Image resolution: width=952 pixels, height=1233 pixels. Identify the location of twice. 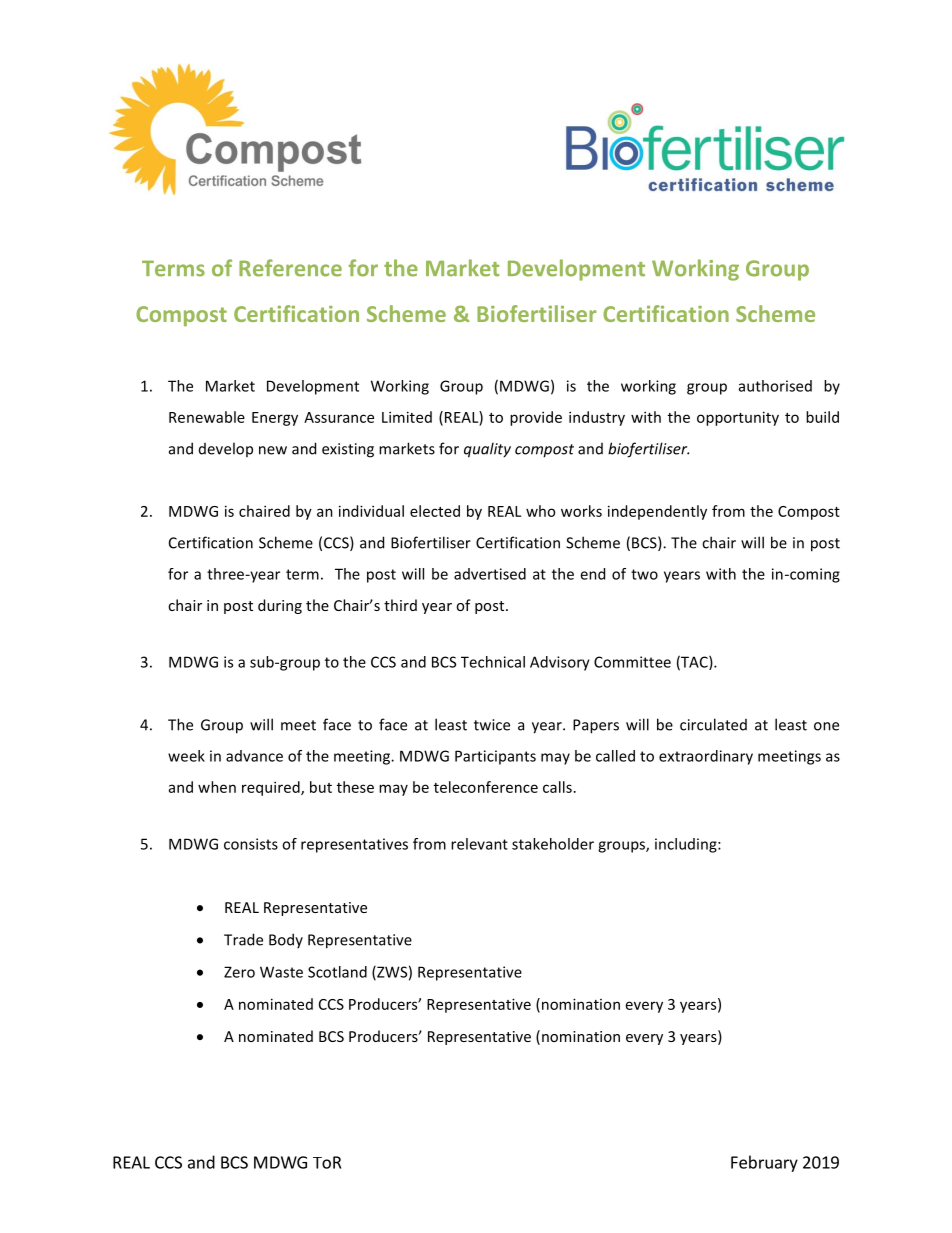
(492, 725).
